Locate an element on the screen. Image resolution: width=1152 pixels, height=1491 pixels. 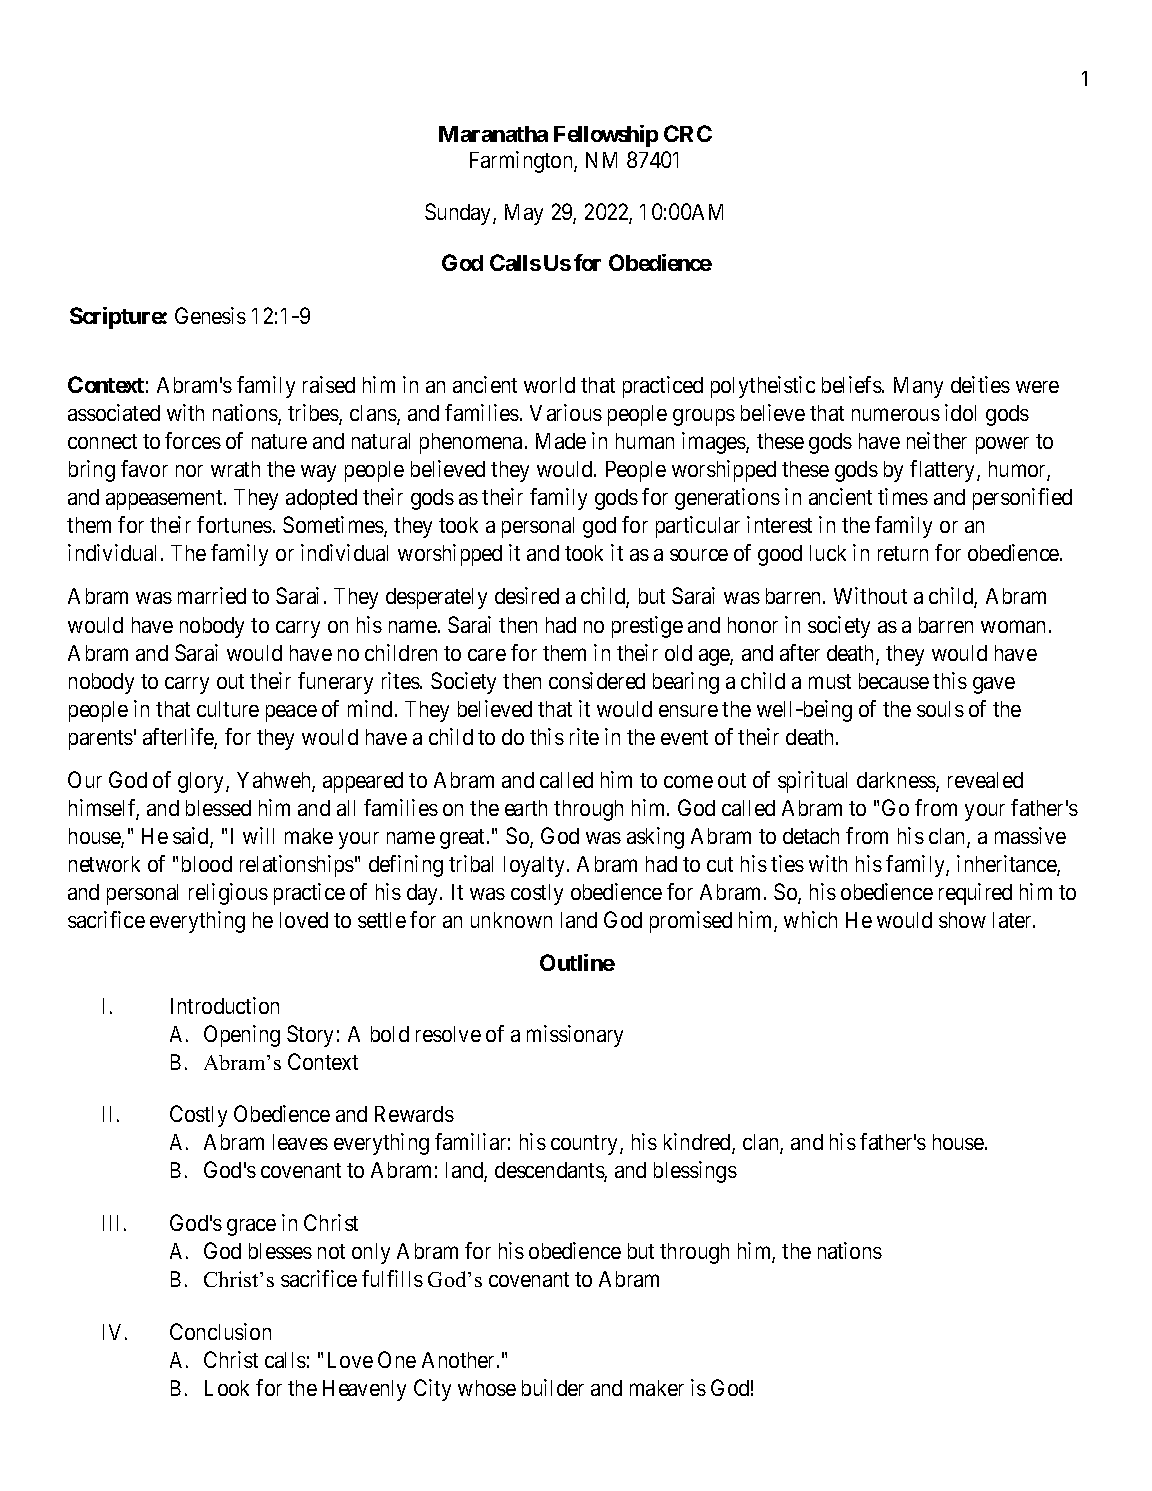
CRC is located at coordinates (688, 133).
